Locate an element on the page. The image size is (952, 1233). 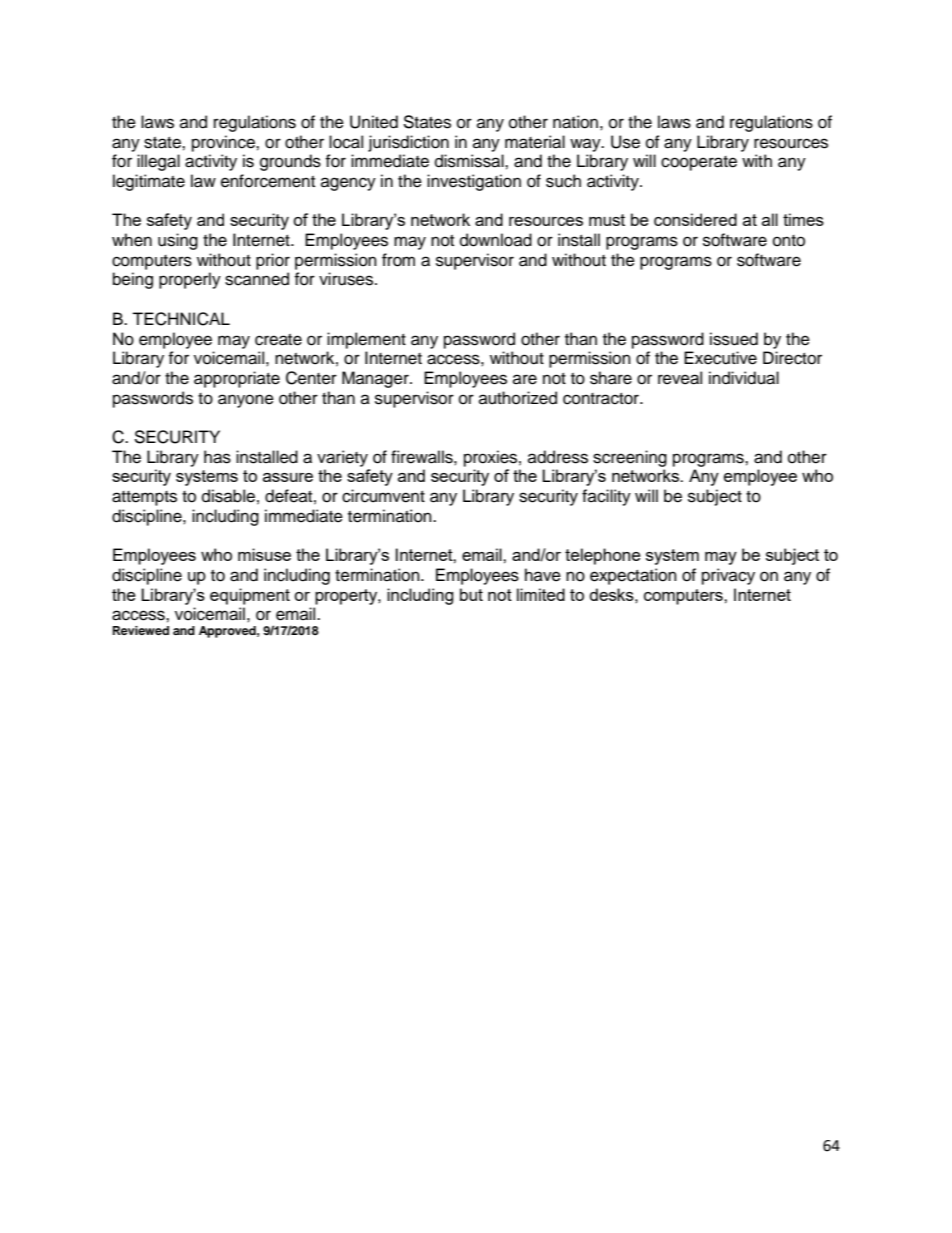
jurisdiction is located at coordinates (408, 143).
